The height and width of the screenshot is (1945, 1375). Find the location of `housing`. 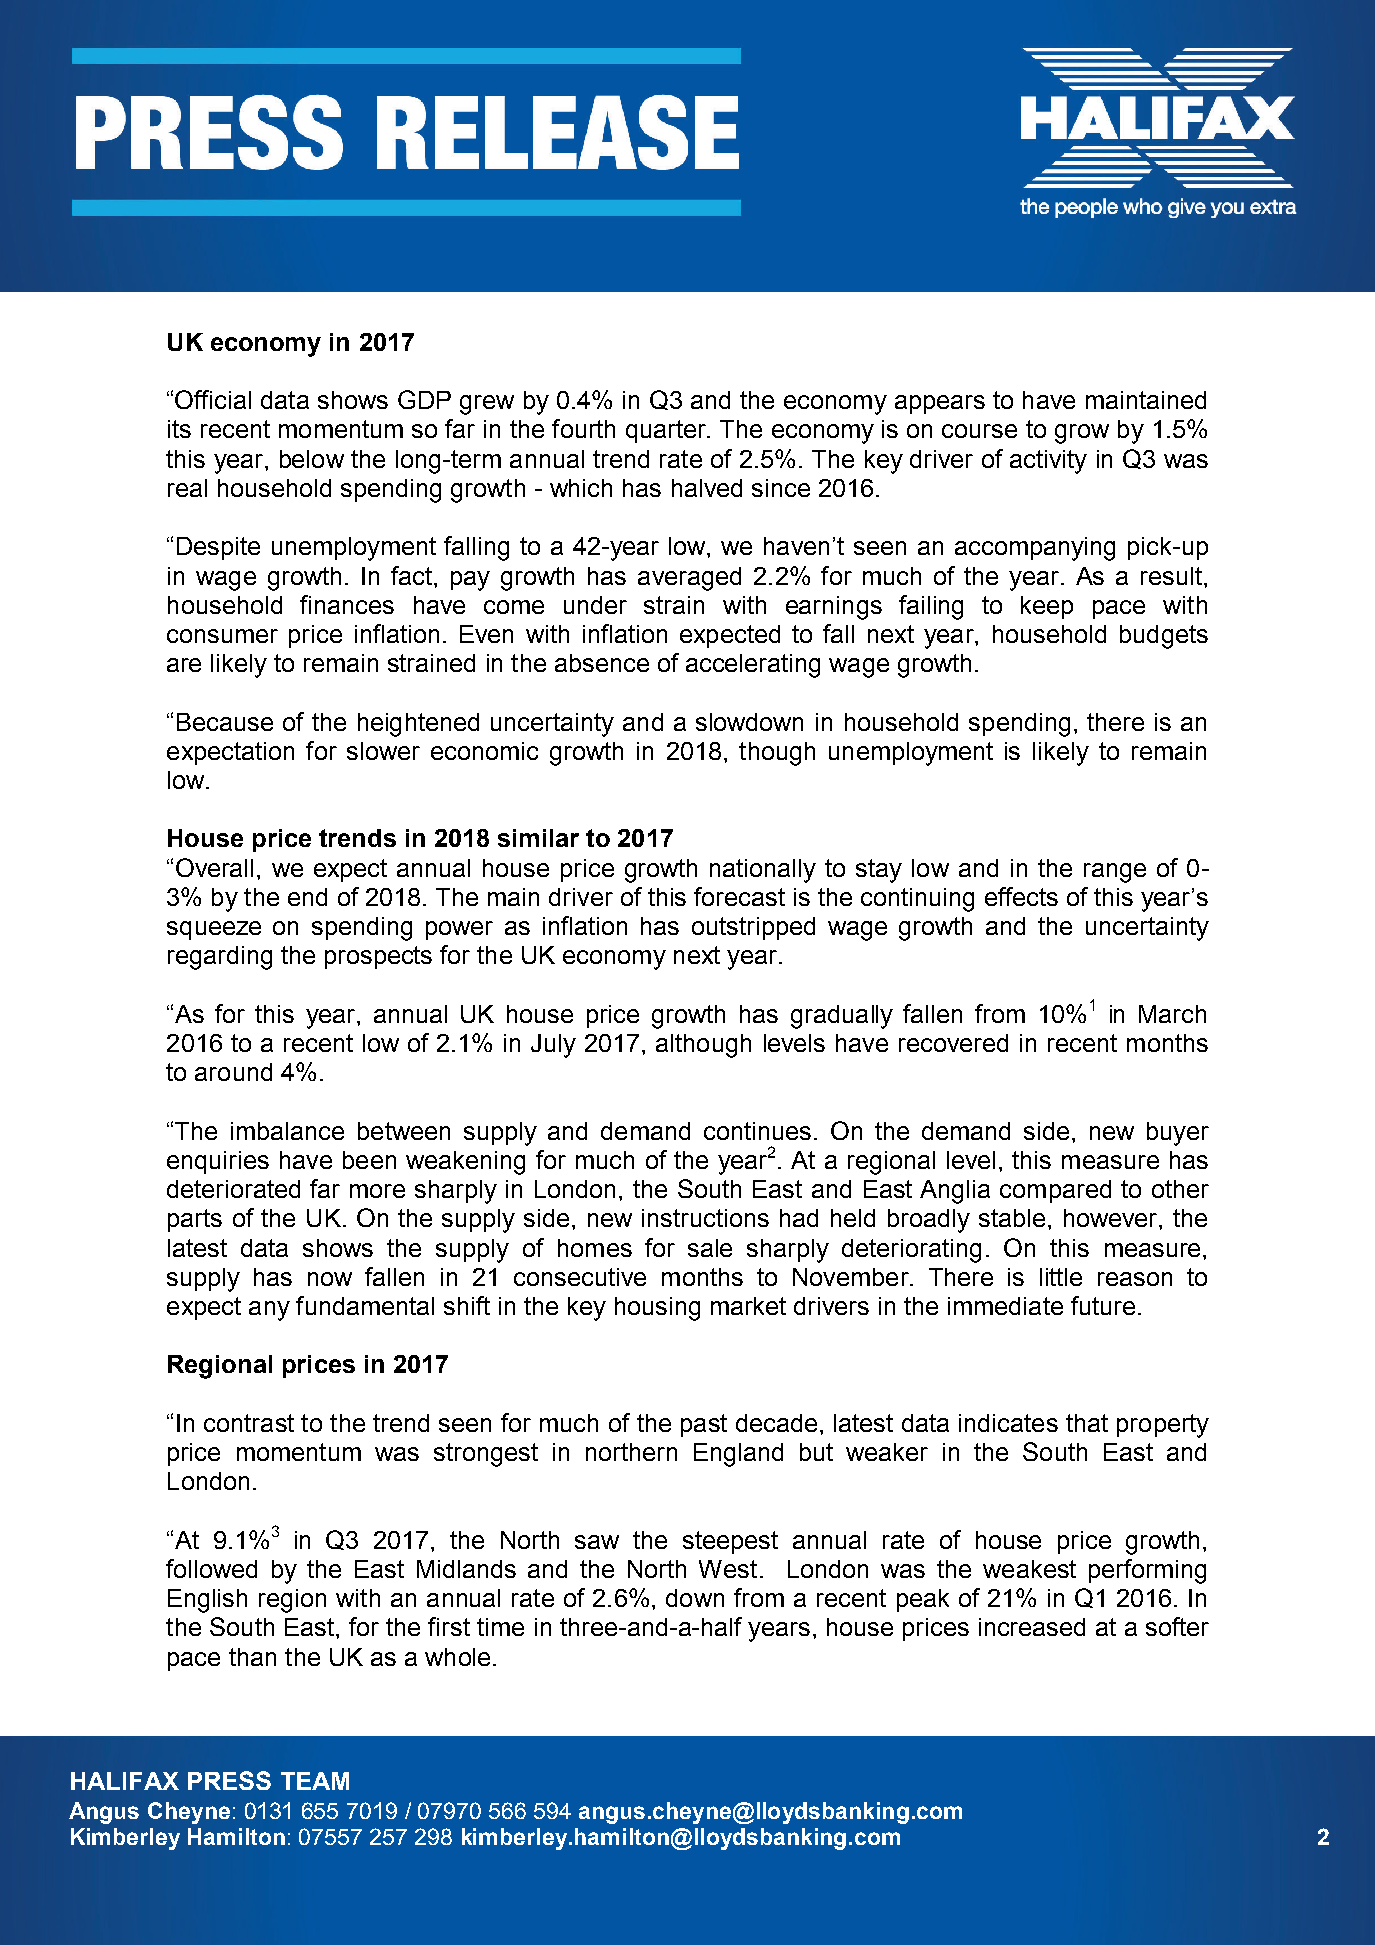

housing is located at coordinates (657, 1309).
